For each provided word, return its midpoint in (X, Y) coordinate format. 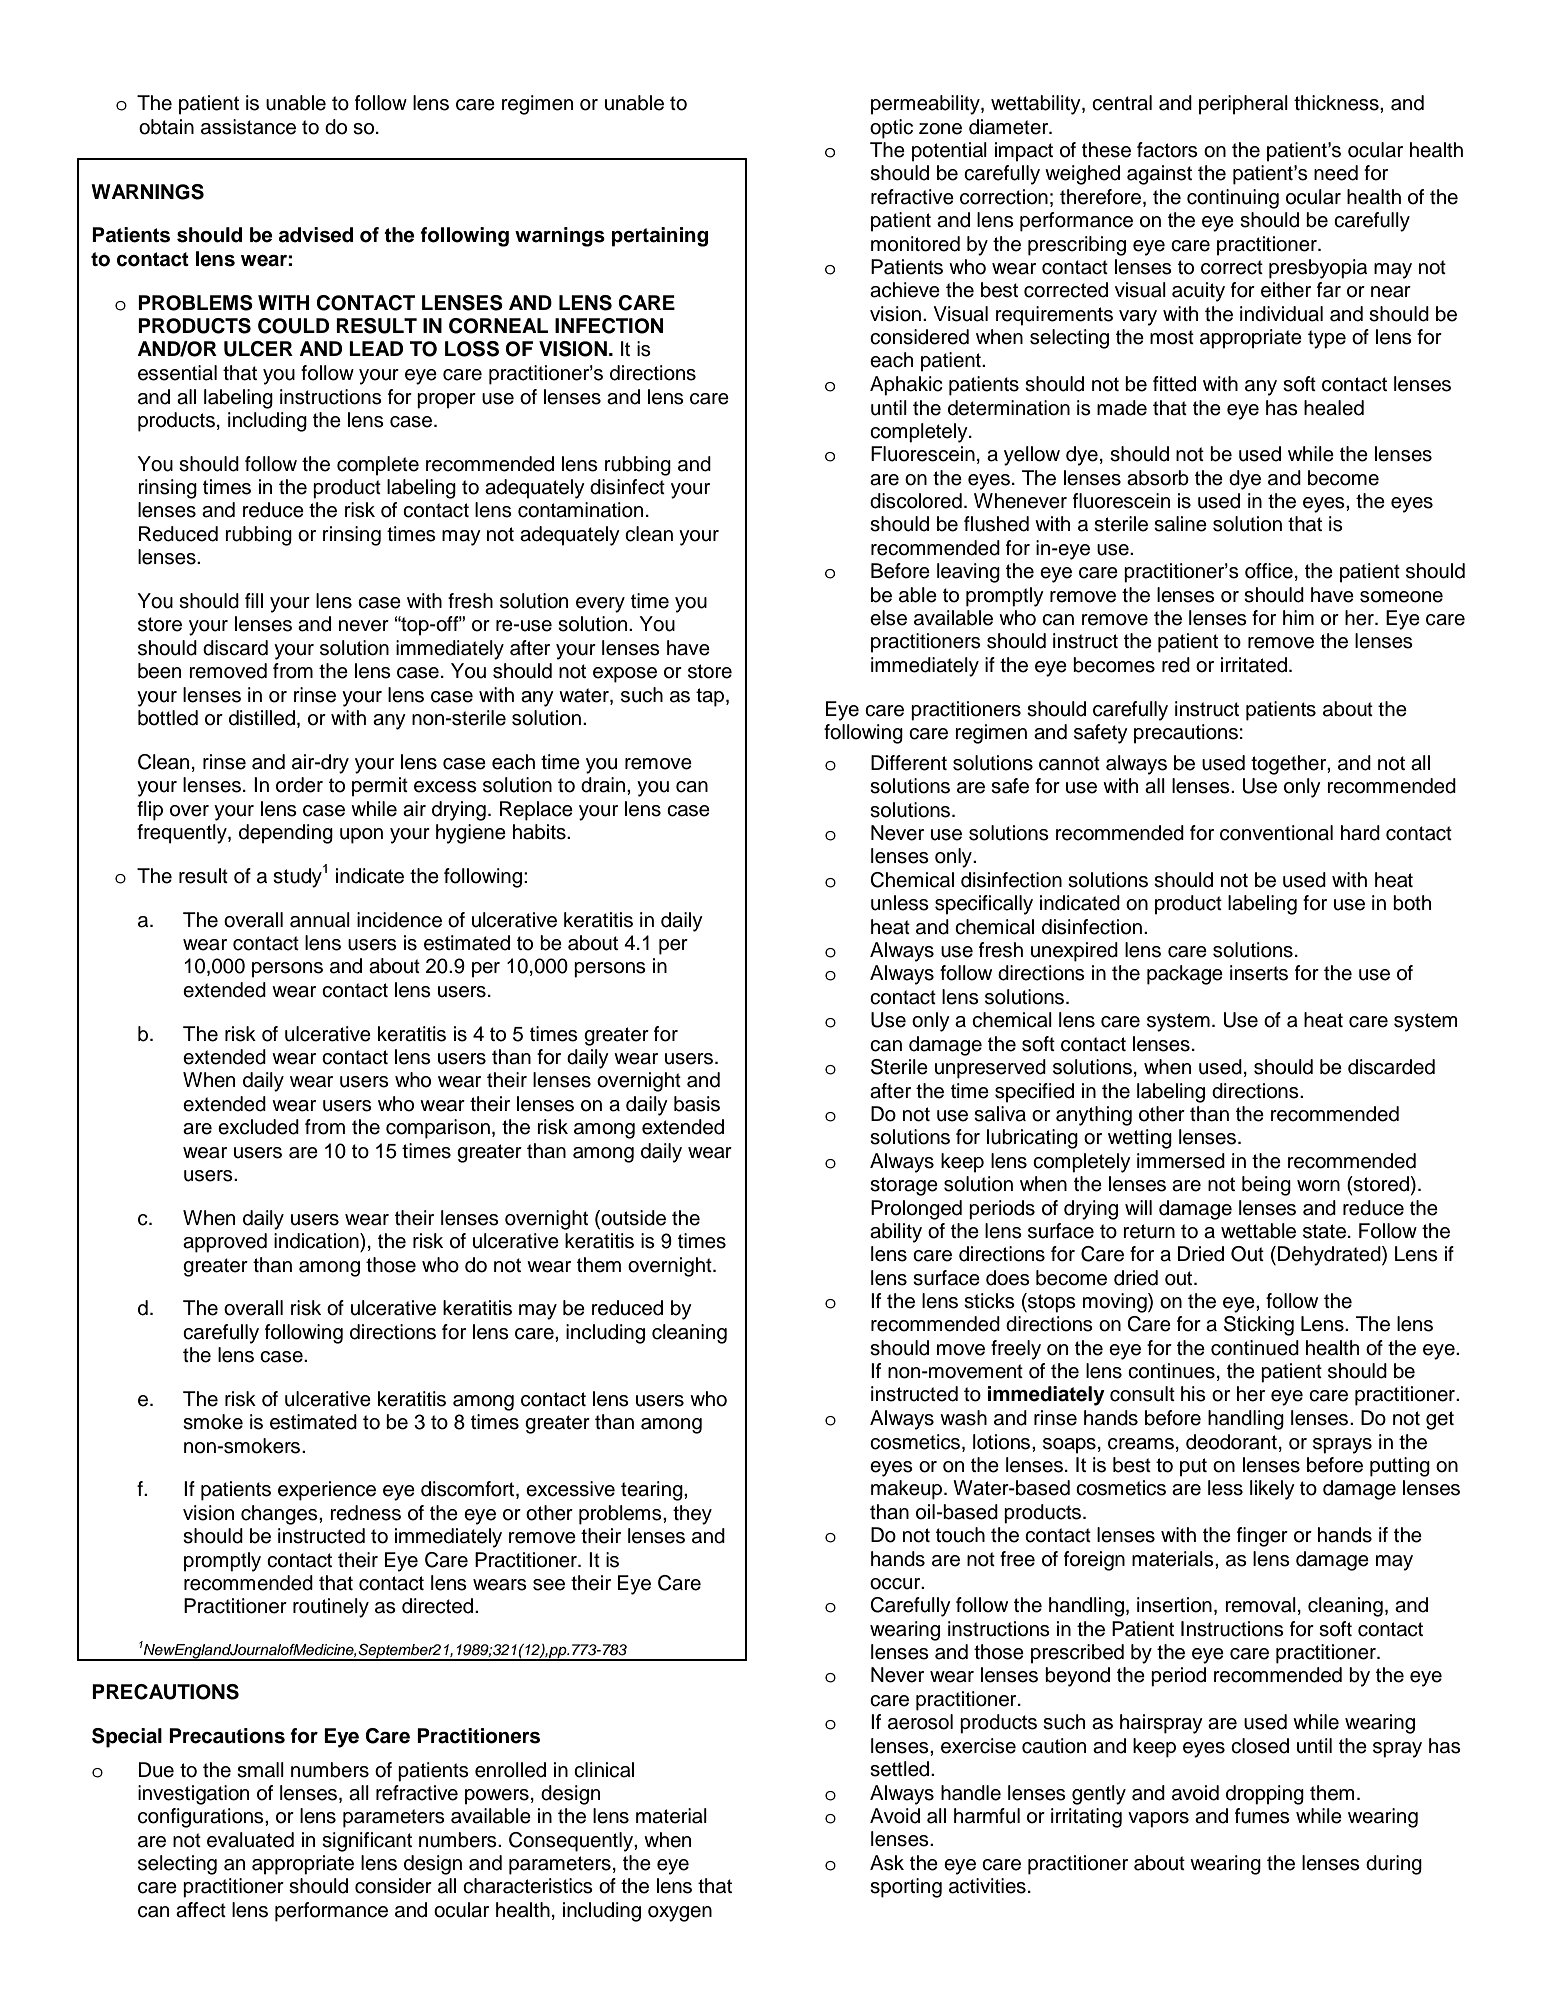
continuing (1233, 199)
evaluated (250, 1840)
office (1269, 571)
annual (320, 920)
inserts (1259, 973)
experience (327, 1491)
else (888, 618)
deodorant (1231, 1442)
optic (891, 129)
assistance (248, 127)
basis (697, 1104)
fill (254, 600)
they (692, 1515)
